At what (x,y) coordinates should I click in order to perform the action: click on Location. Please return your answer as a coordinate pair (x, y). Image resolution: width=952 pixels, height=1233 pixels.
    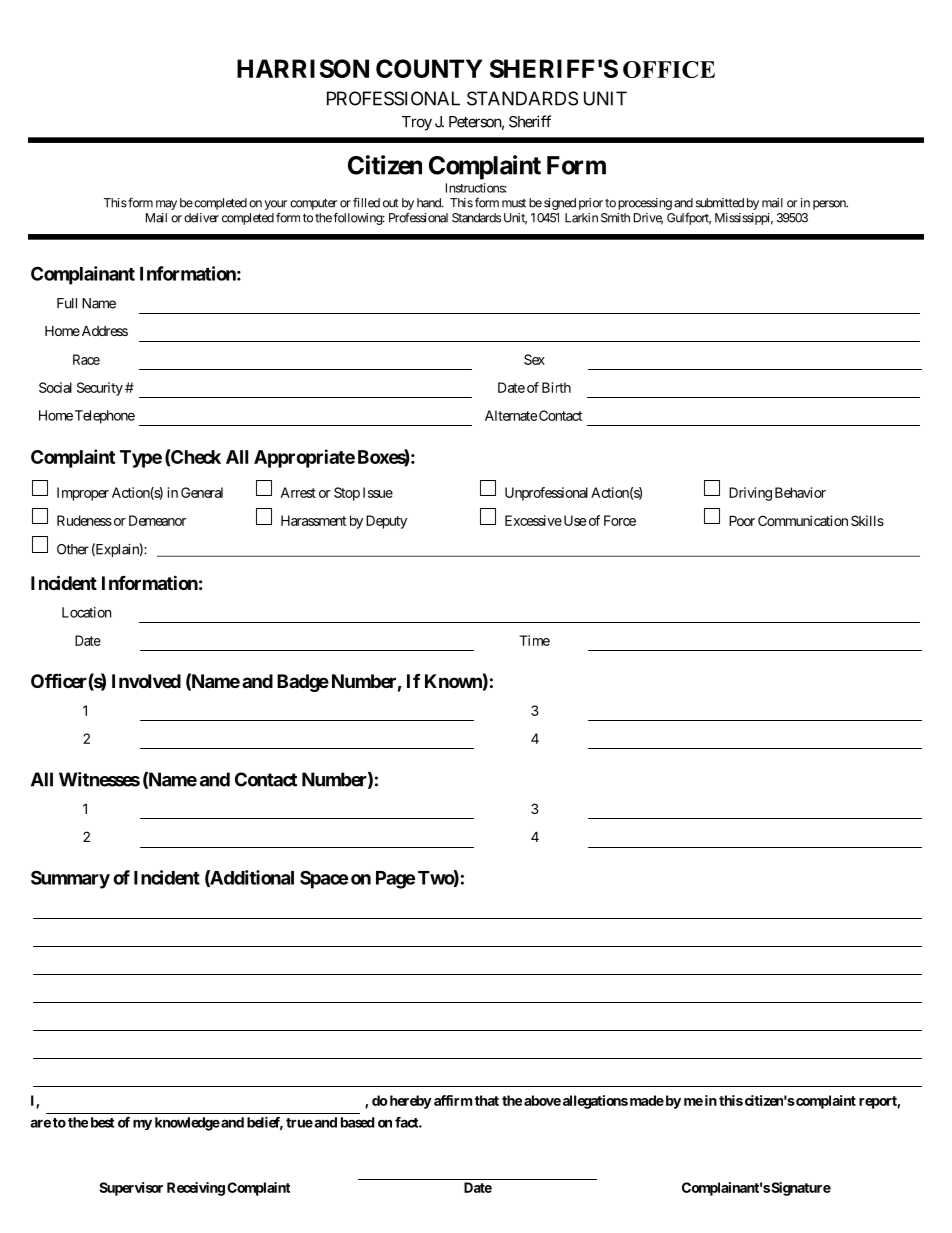
    Looking at the image, I should click on (86, 612).
